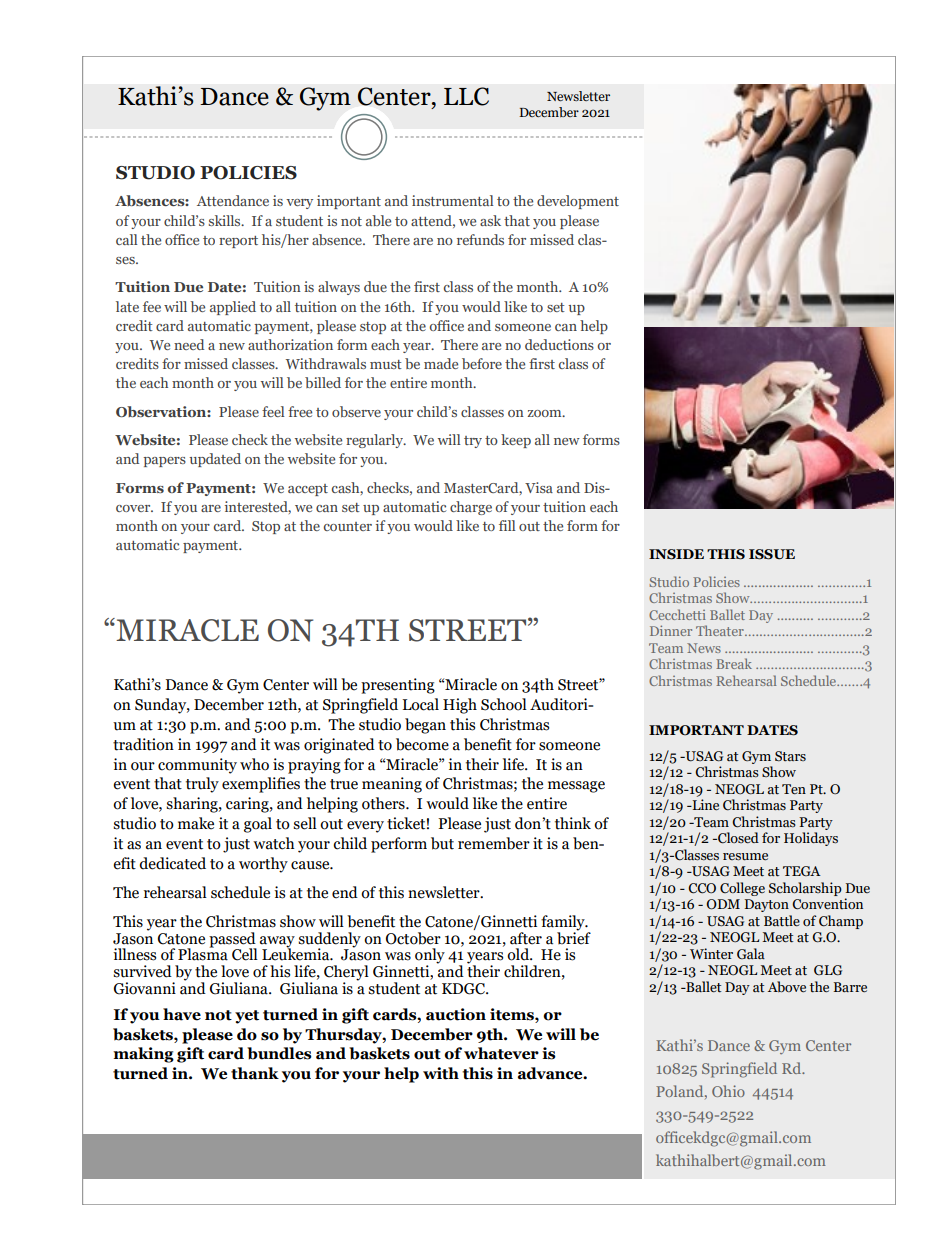 Image resolution: width=952 pixels, height=1233 pixels. Describe the element at coordinates (559, 344) in the page. I see `deductions` at that location.
